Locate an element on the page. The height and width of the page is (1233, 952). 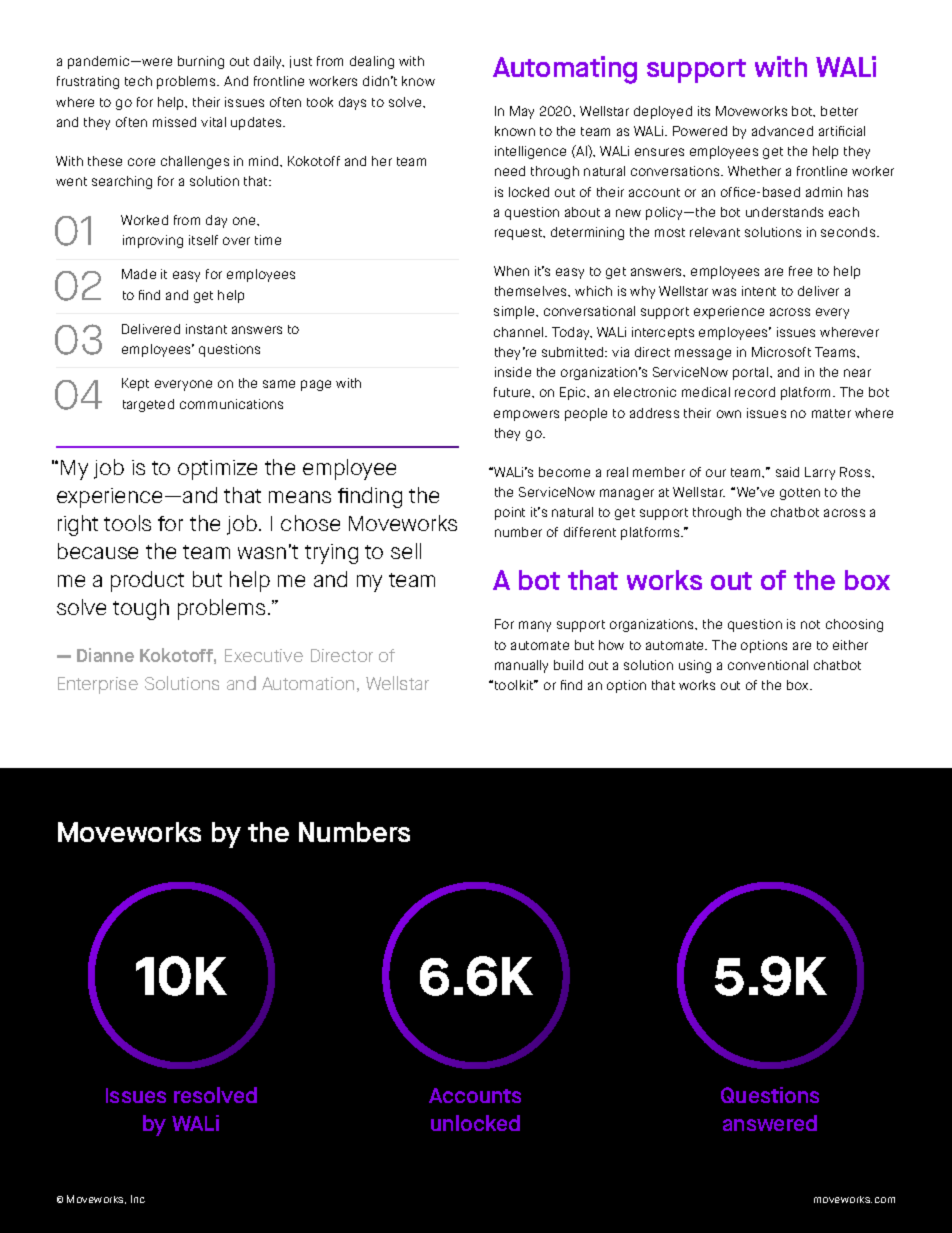
manually is located at coordinates (521, 666).
